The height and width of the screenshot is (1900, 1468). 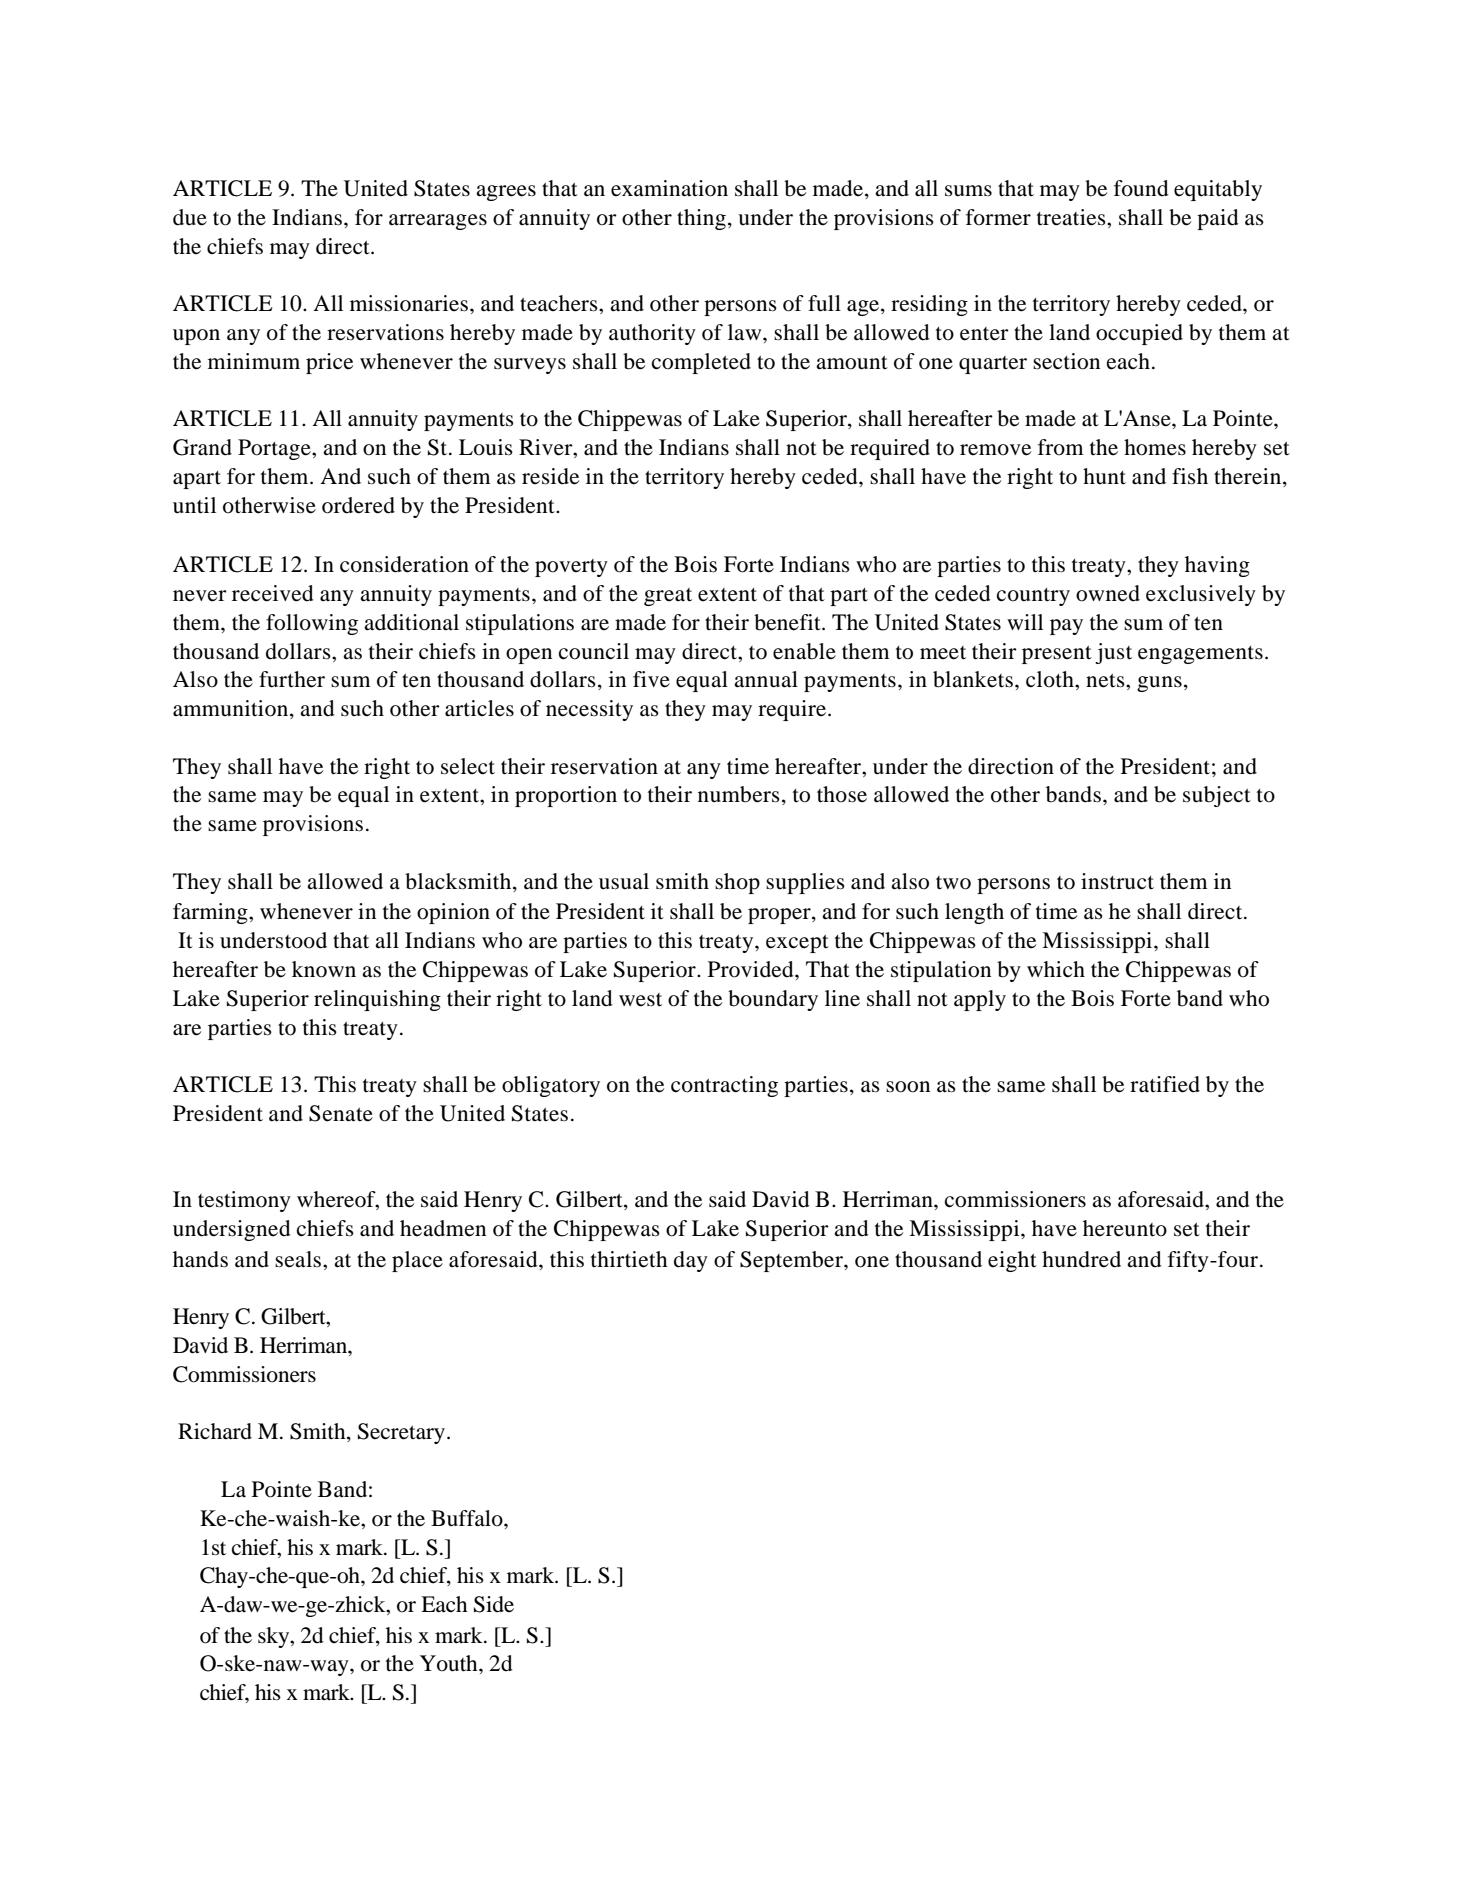 What do you see at coordinates (701, 219) in the screenshot?
I see `thing` at bounding box center [701, 219].
